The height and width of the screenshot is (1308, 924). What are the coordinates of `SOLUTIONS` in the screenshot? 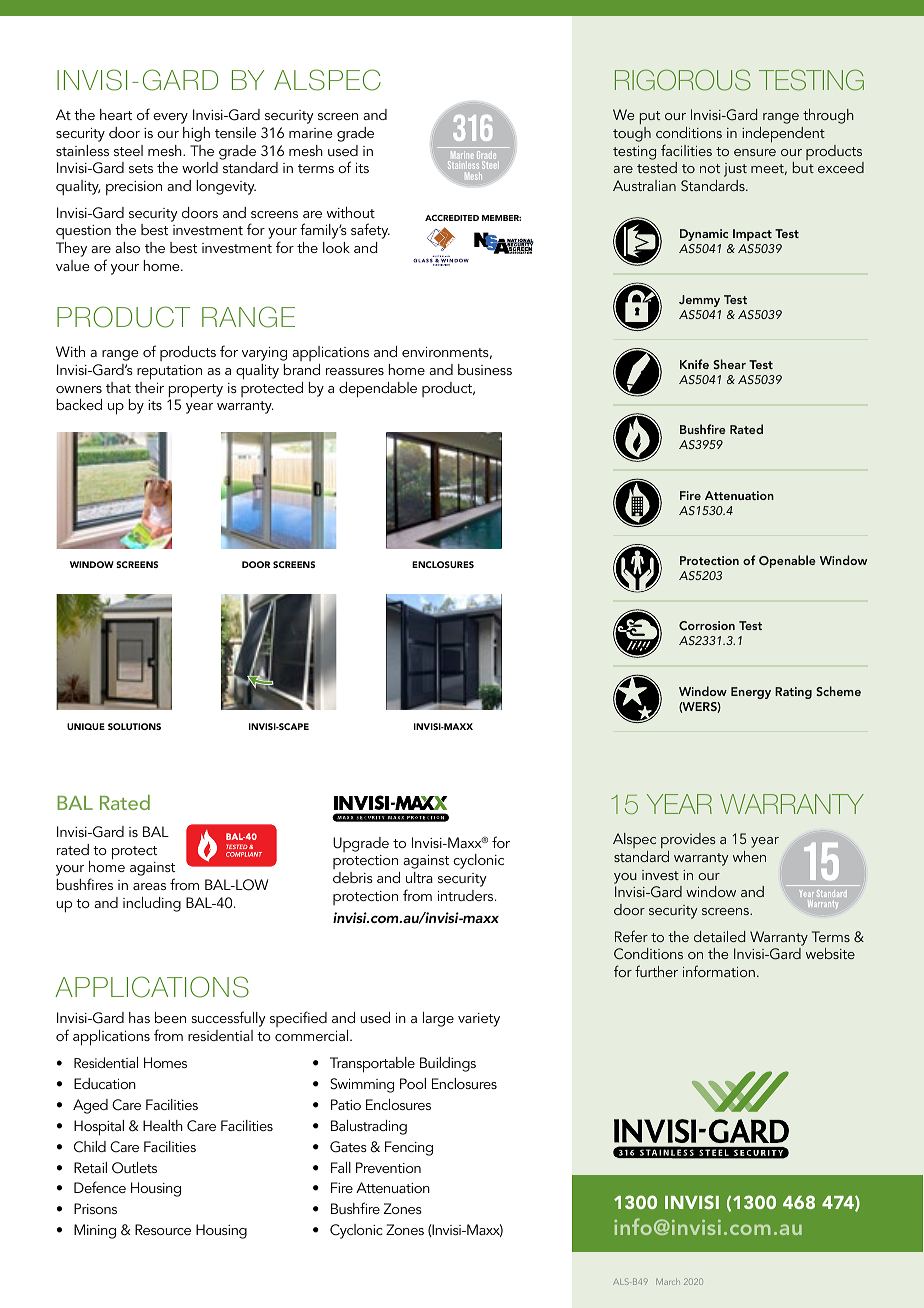 It's located at (134, 726).
